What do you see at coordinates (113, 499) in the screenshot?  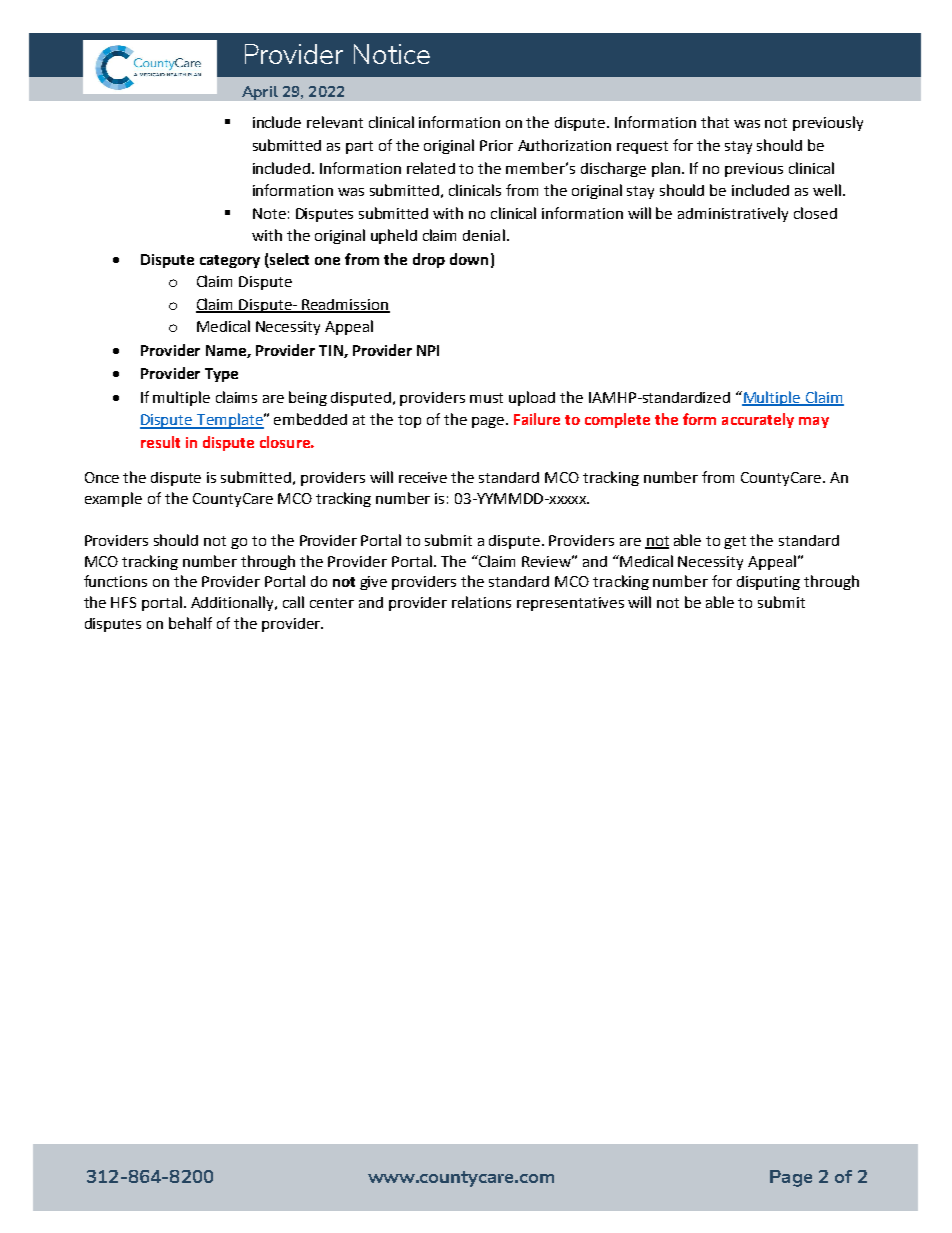 I see `example` at bounding box center [113, 499].
